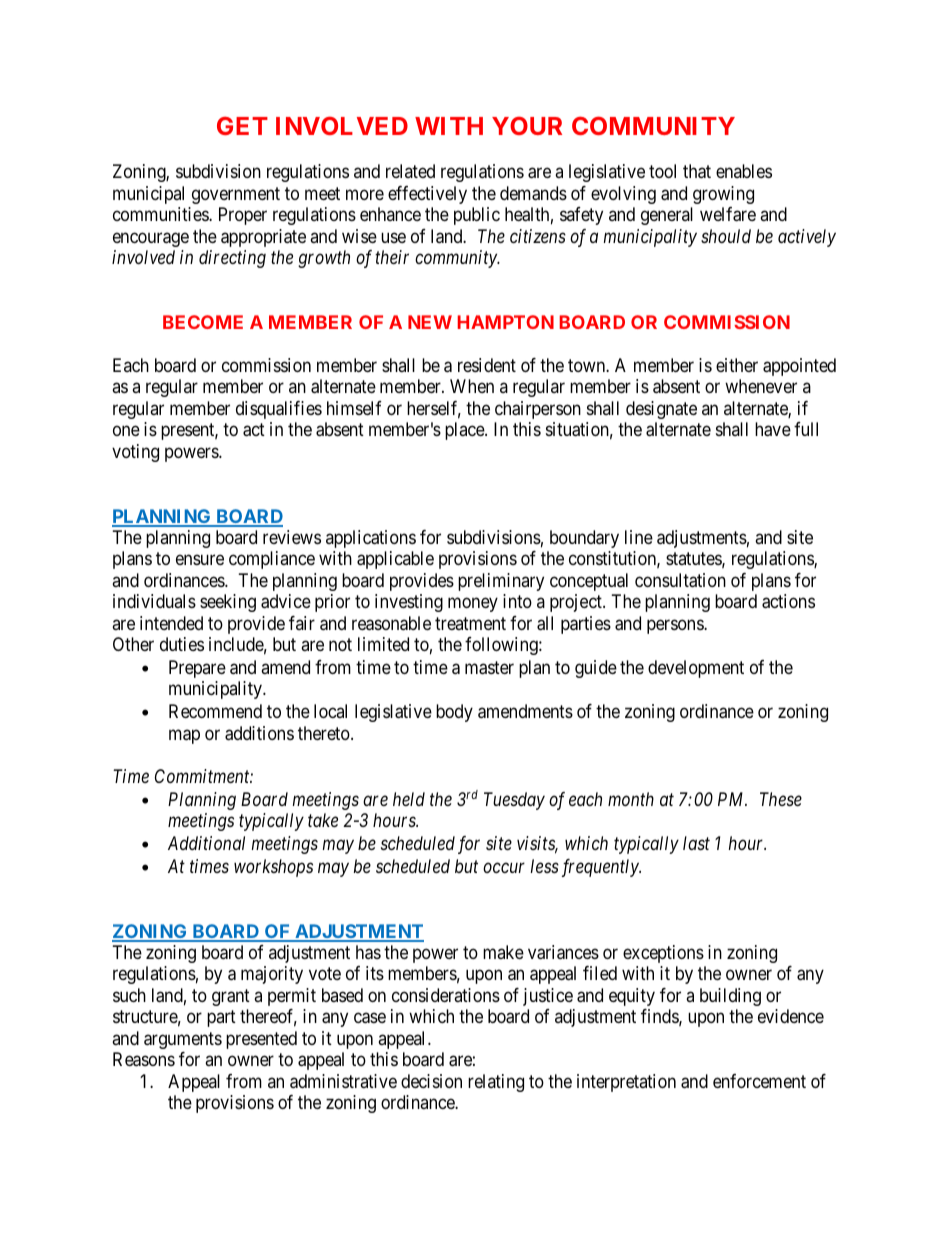 The width and height of the screenshot is (952, 1233). Describe the element at coordinates (496, 1083) in the screenshot. I see `relating` at that location.
